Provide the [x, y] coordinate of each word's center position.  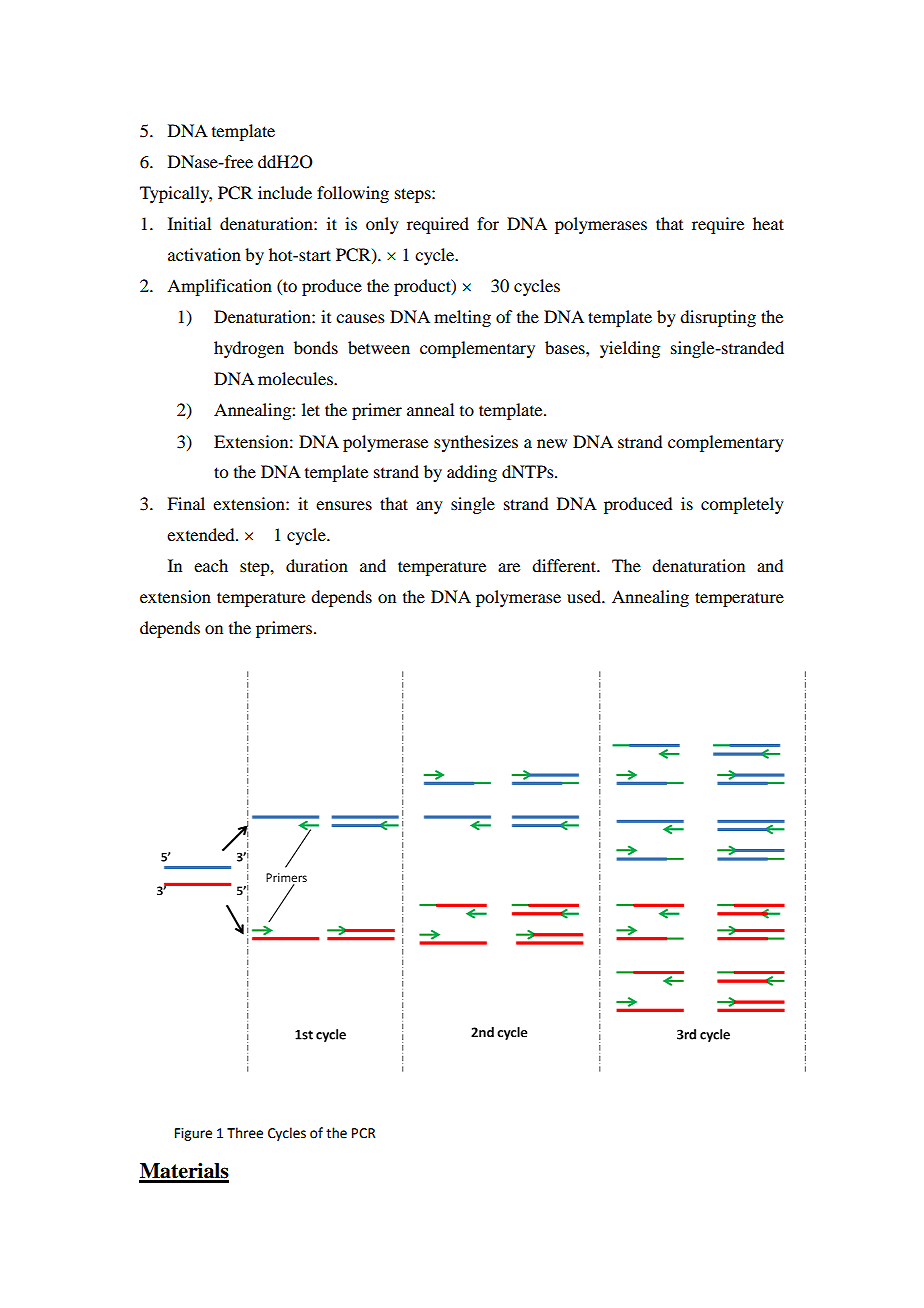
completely [742, 505]
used [585, 596]
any [429, 507]
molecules [296, 378]
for [488, 223]
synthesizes [476, 443]
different [565, 565]
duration [317, 565]
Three [245, 1133]
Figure [193, 1134]
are [509, 567]
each [211, 565]
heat [768, 223]
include [285, 192]
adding [472, 473]
